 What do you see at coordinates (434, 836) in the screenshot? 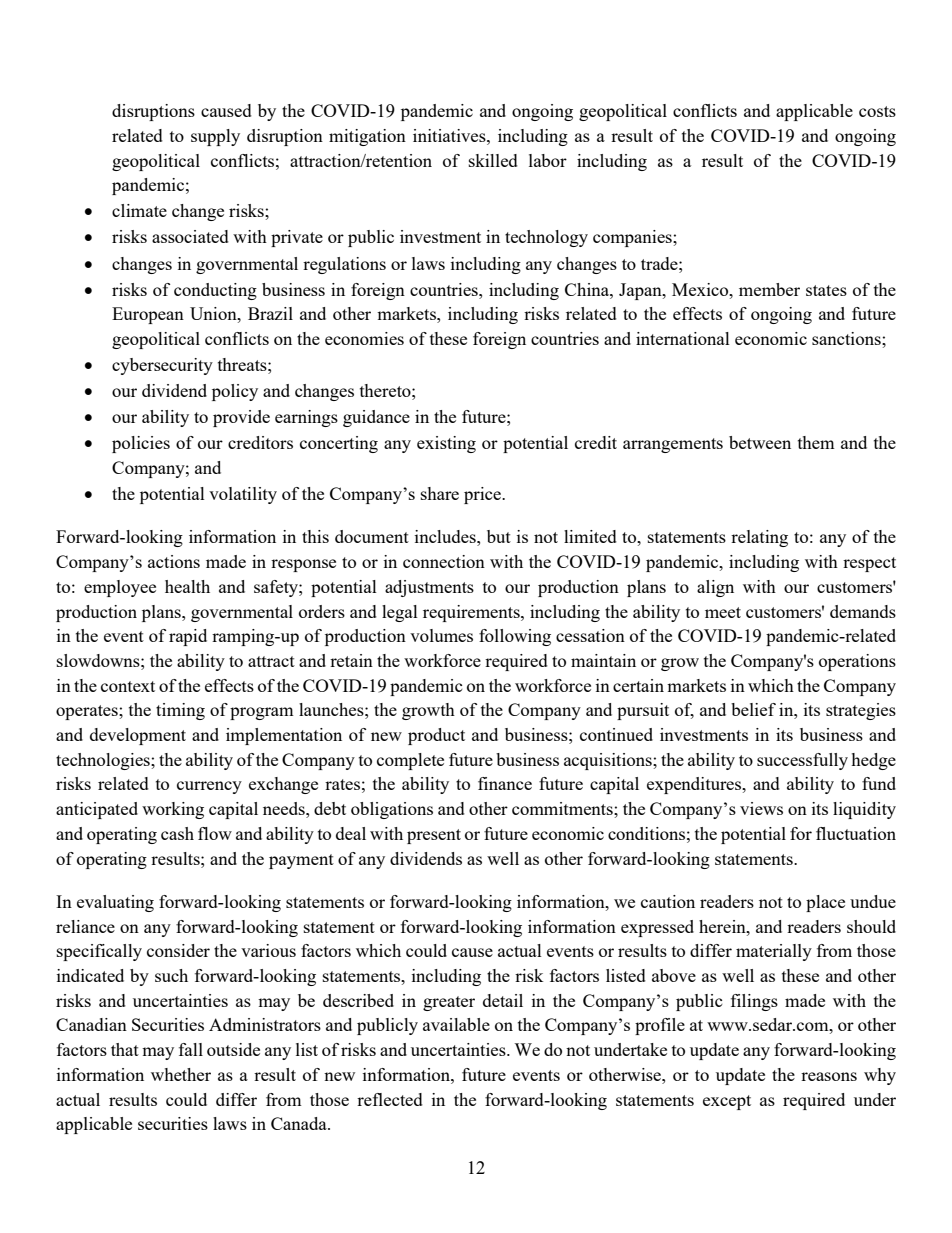
I see `present` at bounding box center [434, 836].
